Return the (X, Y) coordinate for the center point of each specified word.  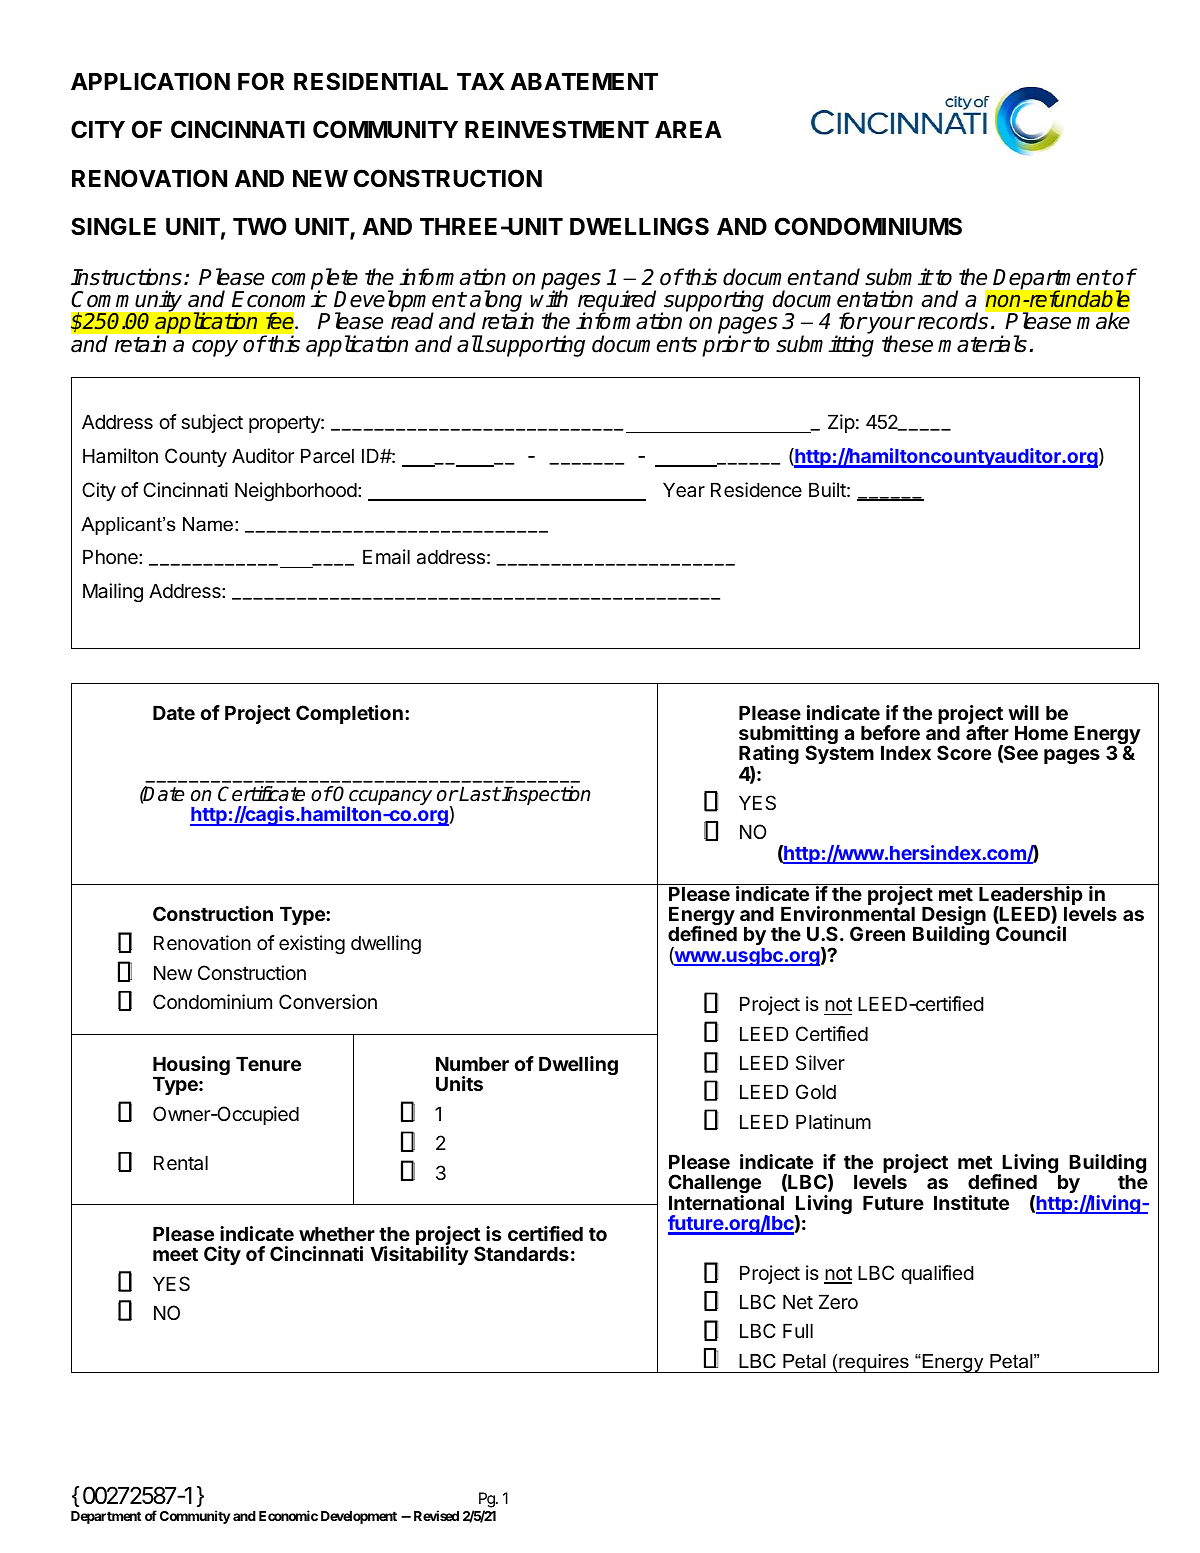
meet (175, 1254)
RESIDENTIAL (371, 81)
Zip (841, 423)
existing (312, 944)
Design (953, 917)
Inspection (546, 795)
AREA (688, 129)
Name (208, 524)
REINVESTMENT (557, 129)
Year (684, 490)
